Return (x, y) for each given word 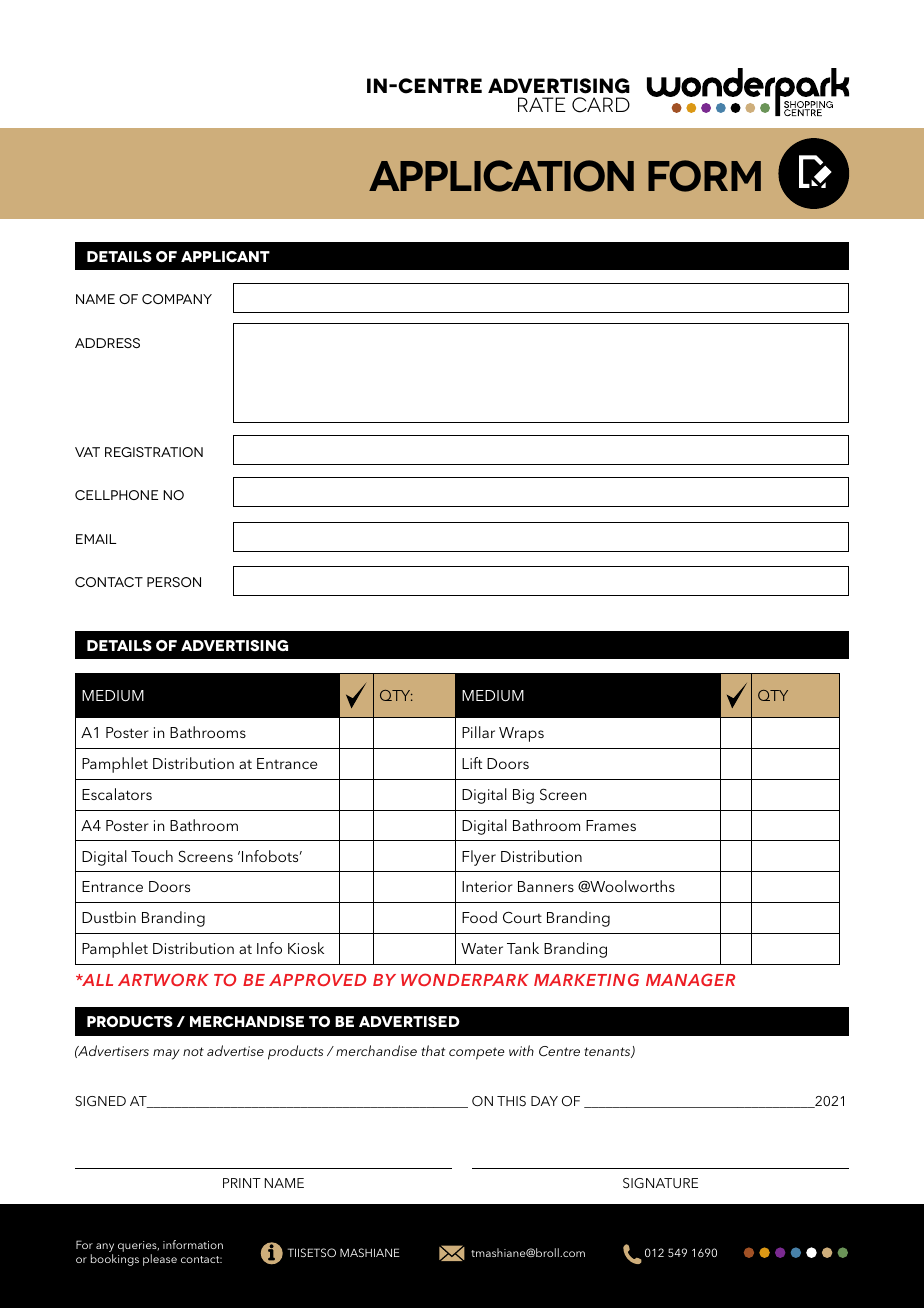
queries (138, 1246)
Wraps (521, 734)
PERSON (174, 582)
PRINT (242, 1183)
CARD (601, 105)
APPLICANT (225, 256)
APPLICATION (501, 176)
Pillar (478, 732)
